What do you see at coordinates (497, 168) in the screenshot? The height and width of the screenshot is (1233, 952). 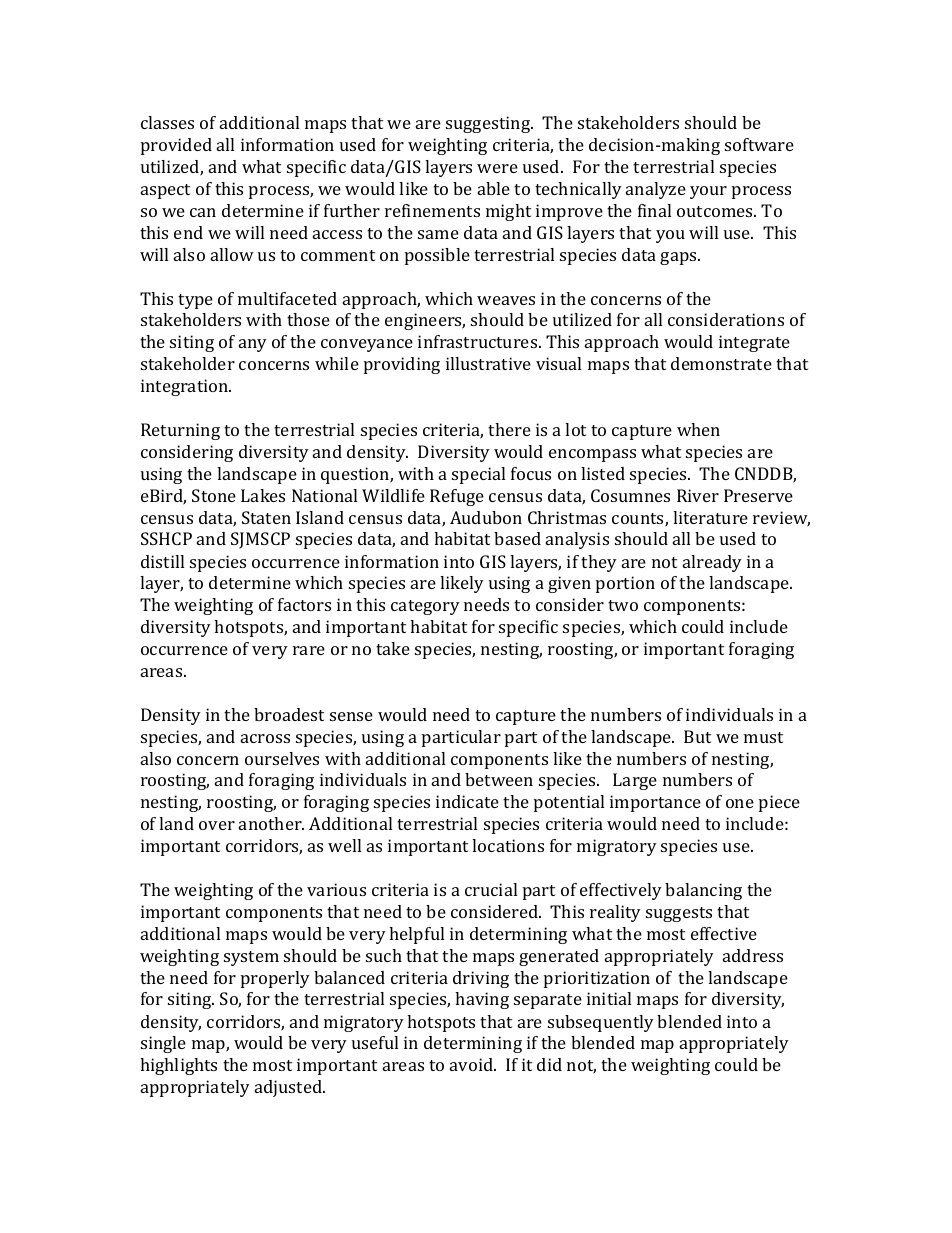 I see `were` at bounding box center [497, 168].
